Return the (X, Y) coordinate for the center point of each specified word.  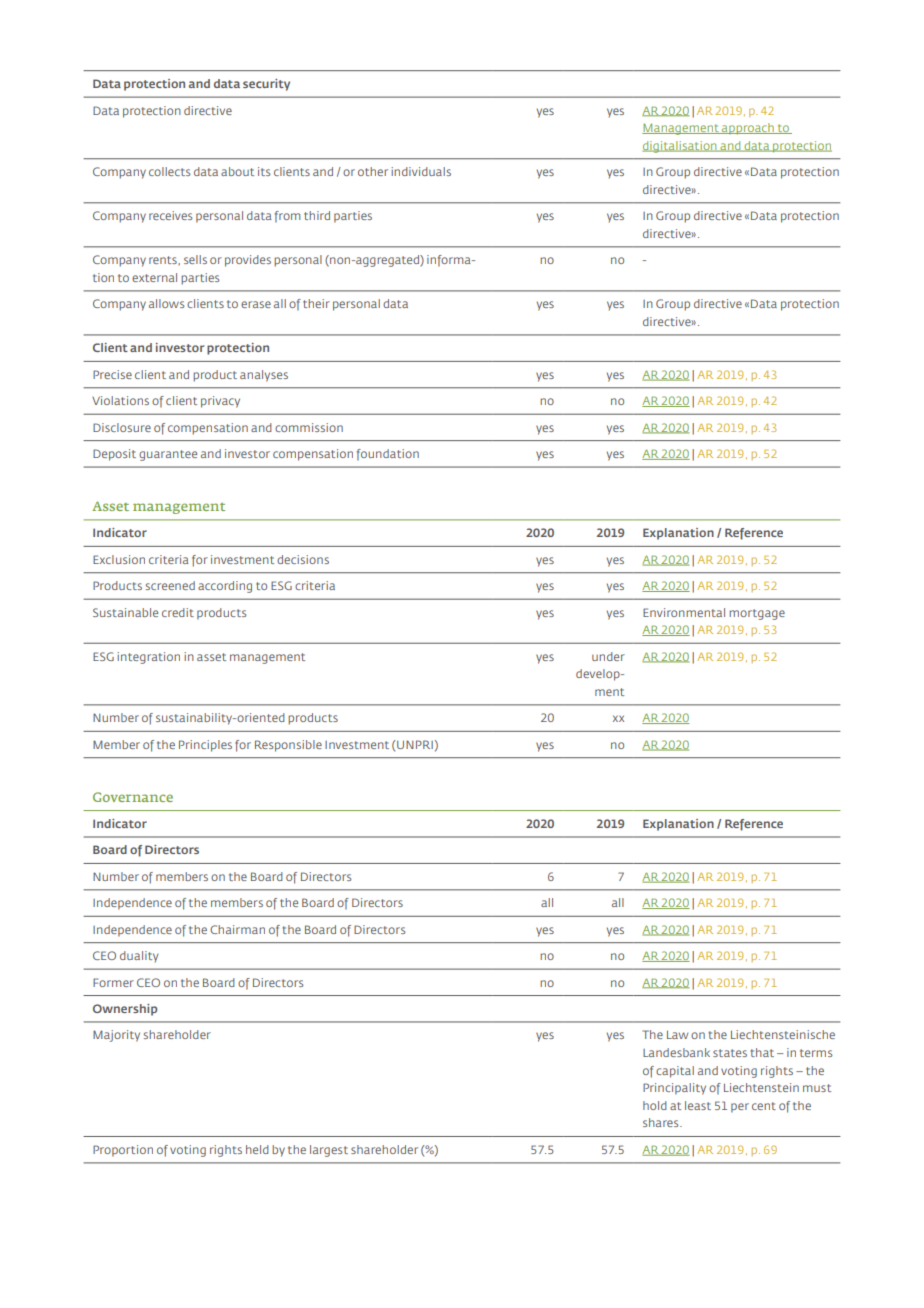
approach (748, 129)
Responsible (288, 746)
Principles (205, 746)
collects (170, 171)
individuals (421, 171)
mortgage (757, 614)
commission (309, 427)
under (608, 656)
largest (329, 1151)
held (257, 1149)
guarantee (168, 455)
